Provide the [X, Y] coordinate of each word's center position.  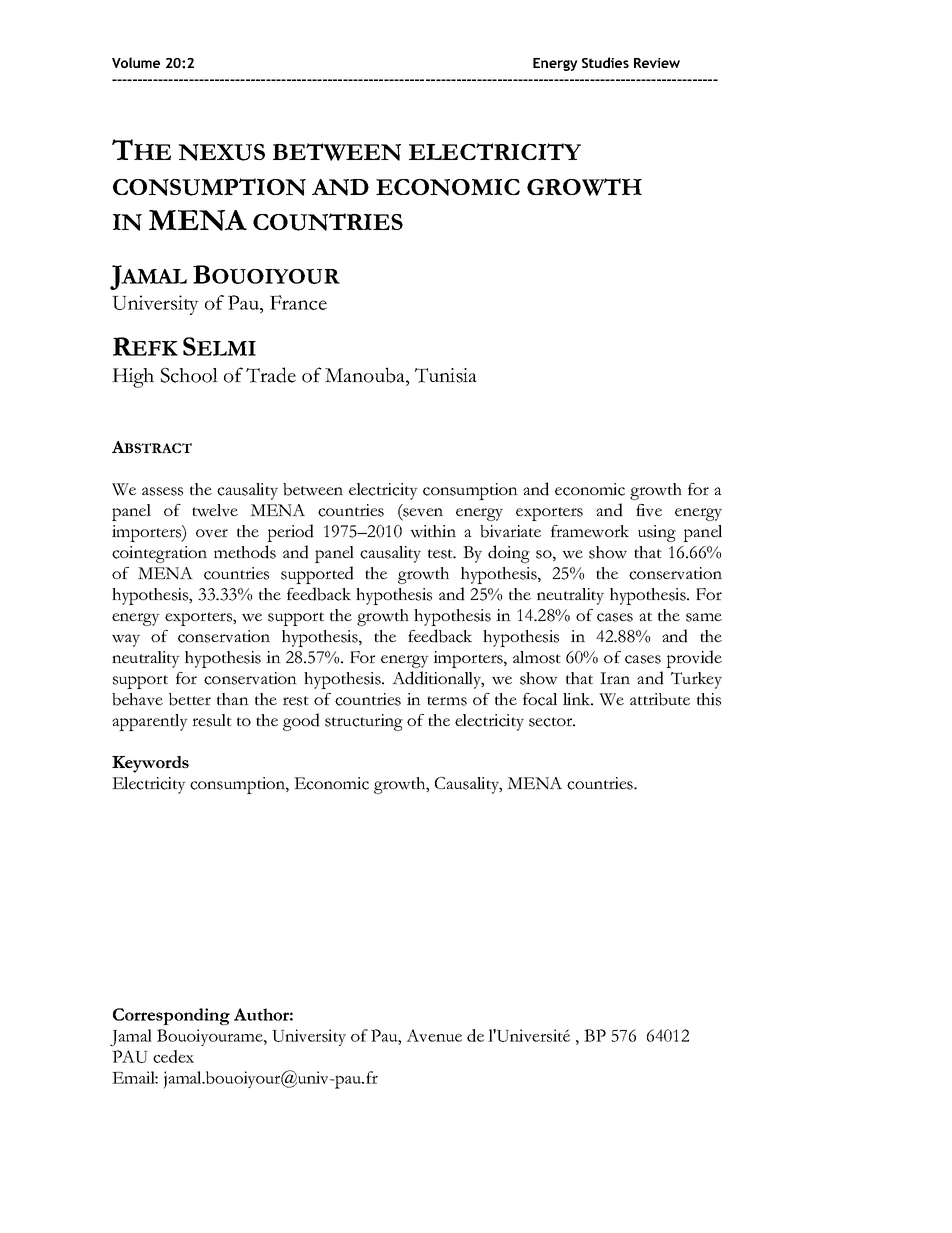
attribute [660, 699]
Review [657, 63]
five [649, 510]
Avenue [434, 1035]
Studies [605, 62]
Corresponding [171, 1016]
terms [447, 701]
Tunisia [446, 375]
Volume [136, 62]
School [189, 375]
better [190, 699]
